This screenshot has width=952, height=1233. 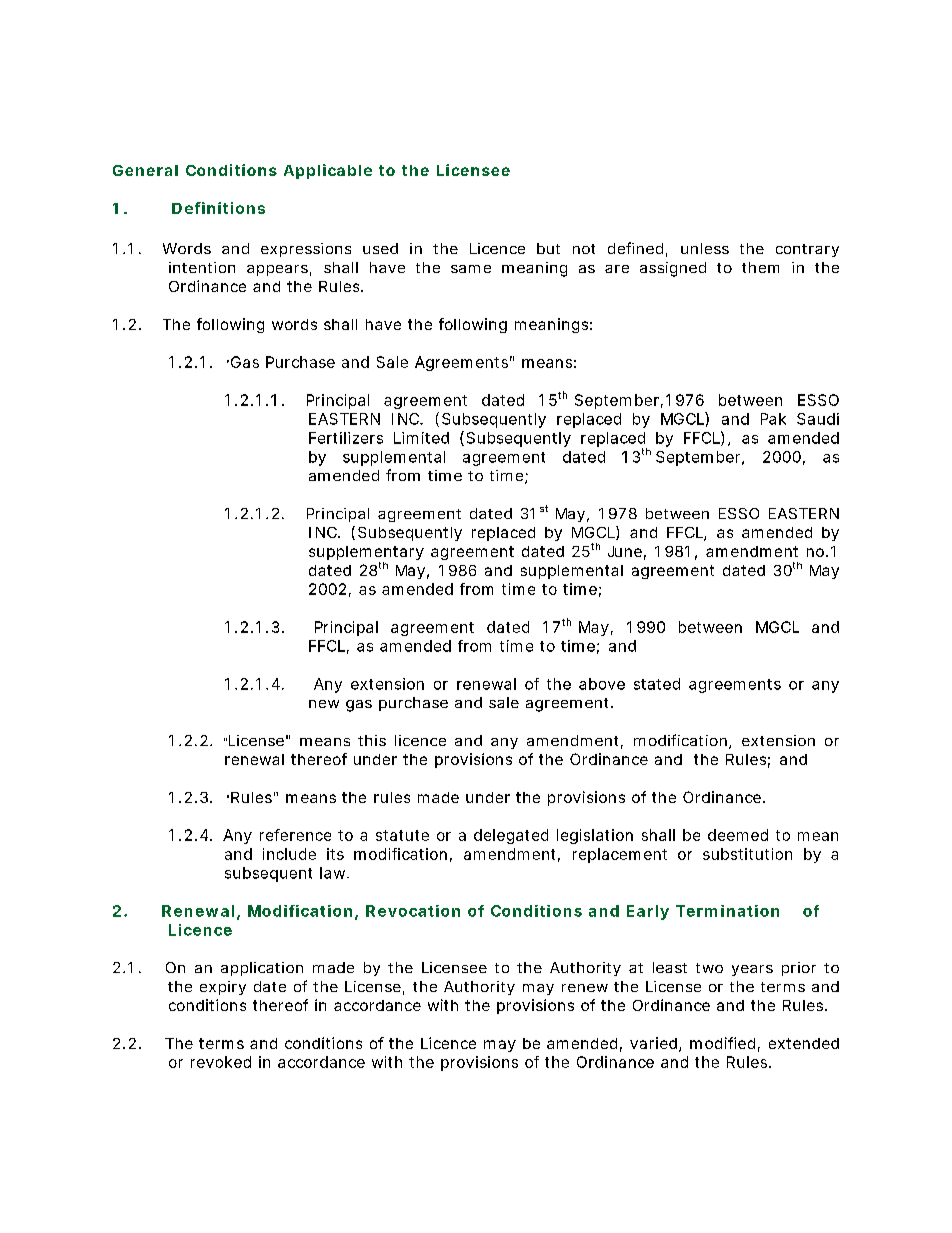 What do you see at coordinates (548, 248) in the screenshot?
I see `but` at bounding box center [548, 248].
